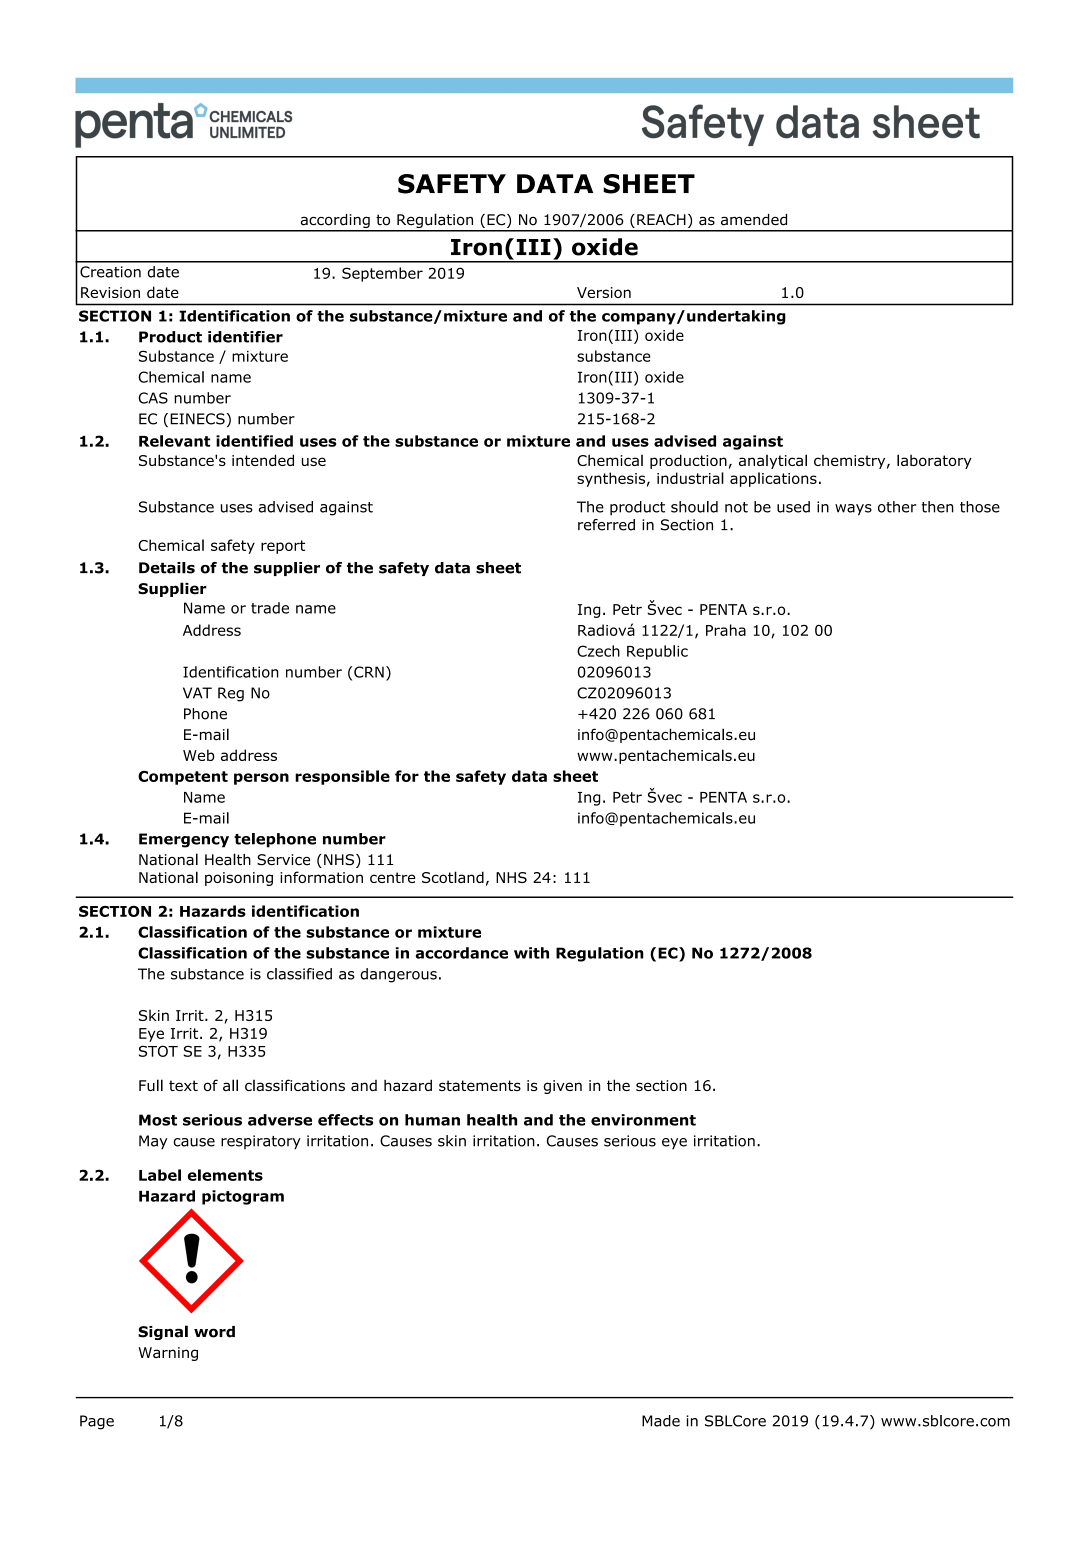 The image size is (1089, 1542). I want to click on Creation, so click(110, 272).
